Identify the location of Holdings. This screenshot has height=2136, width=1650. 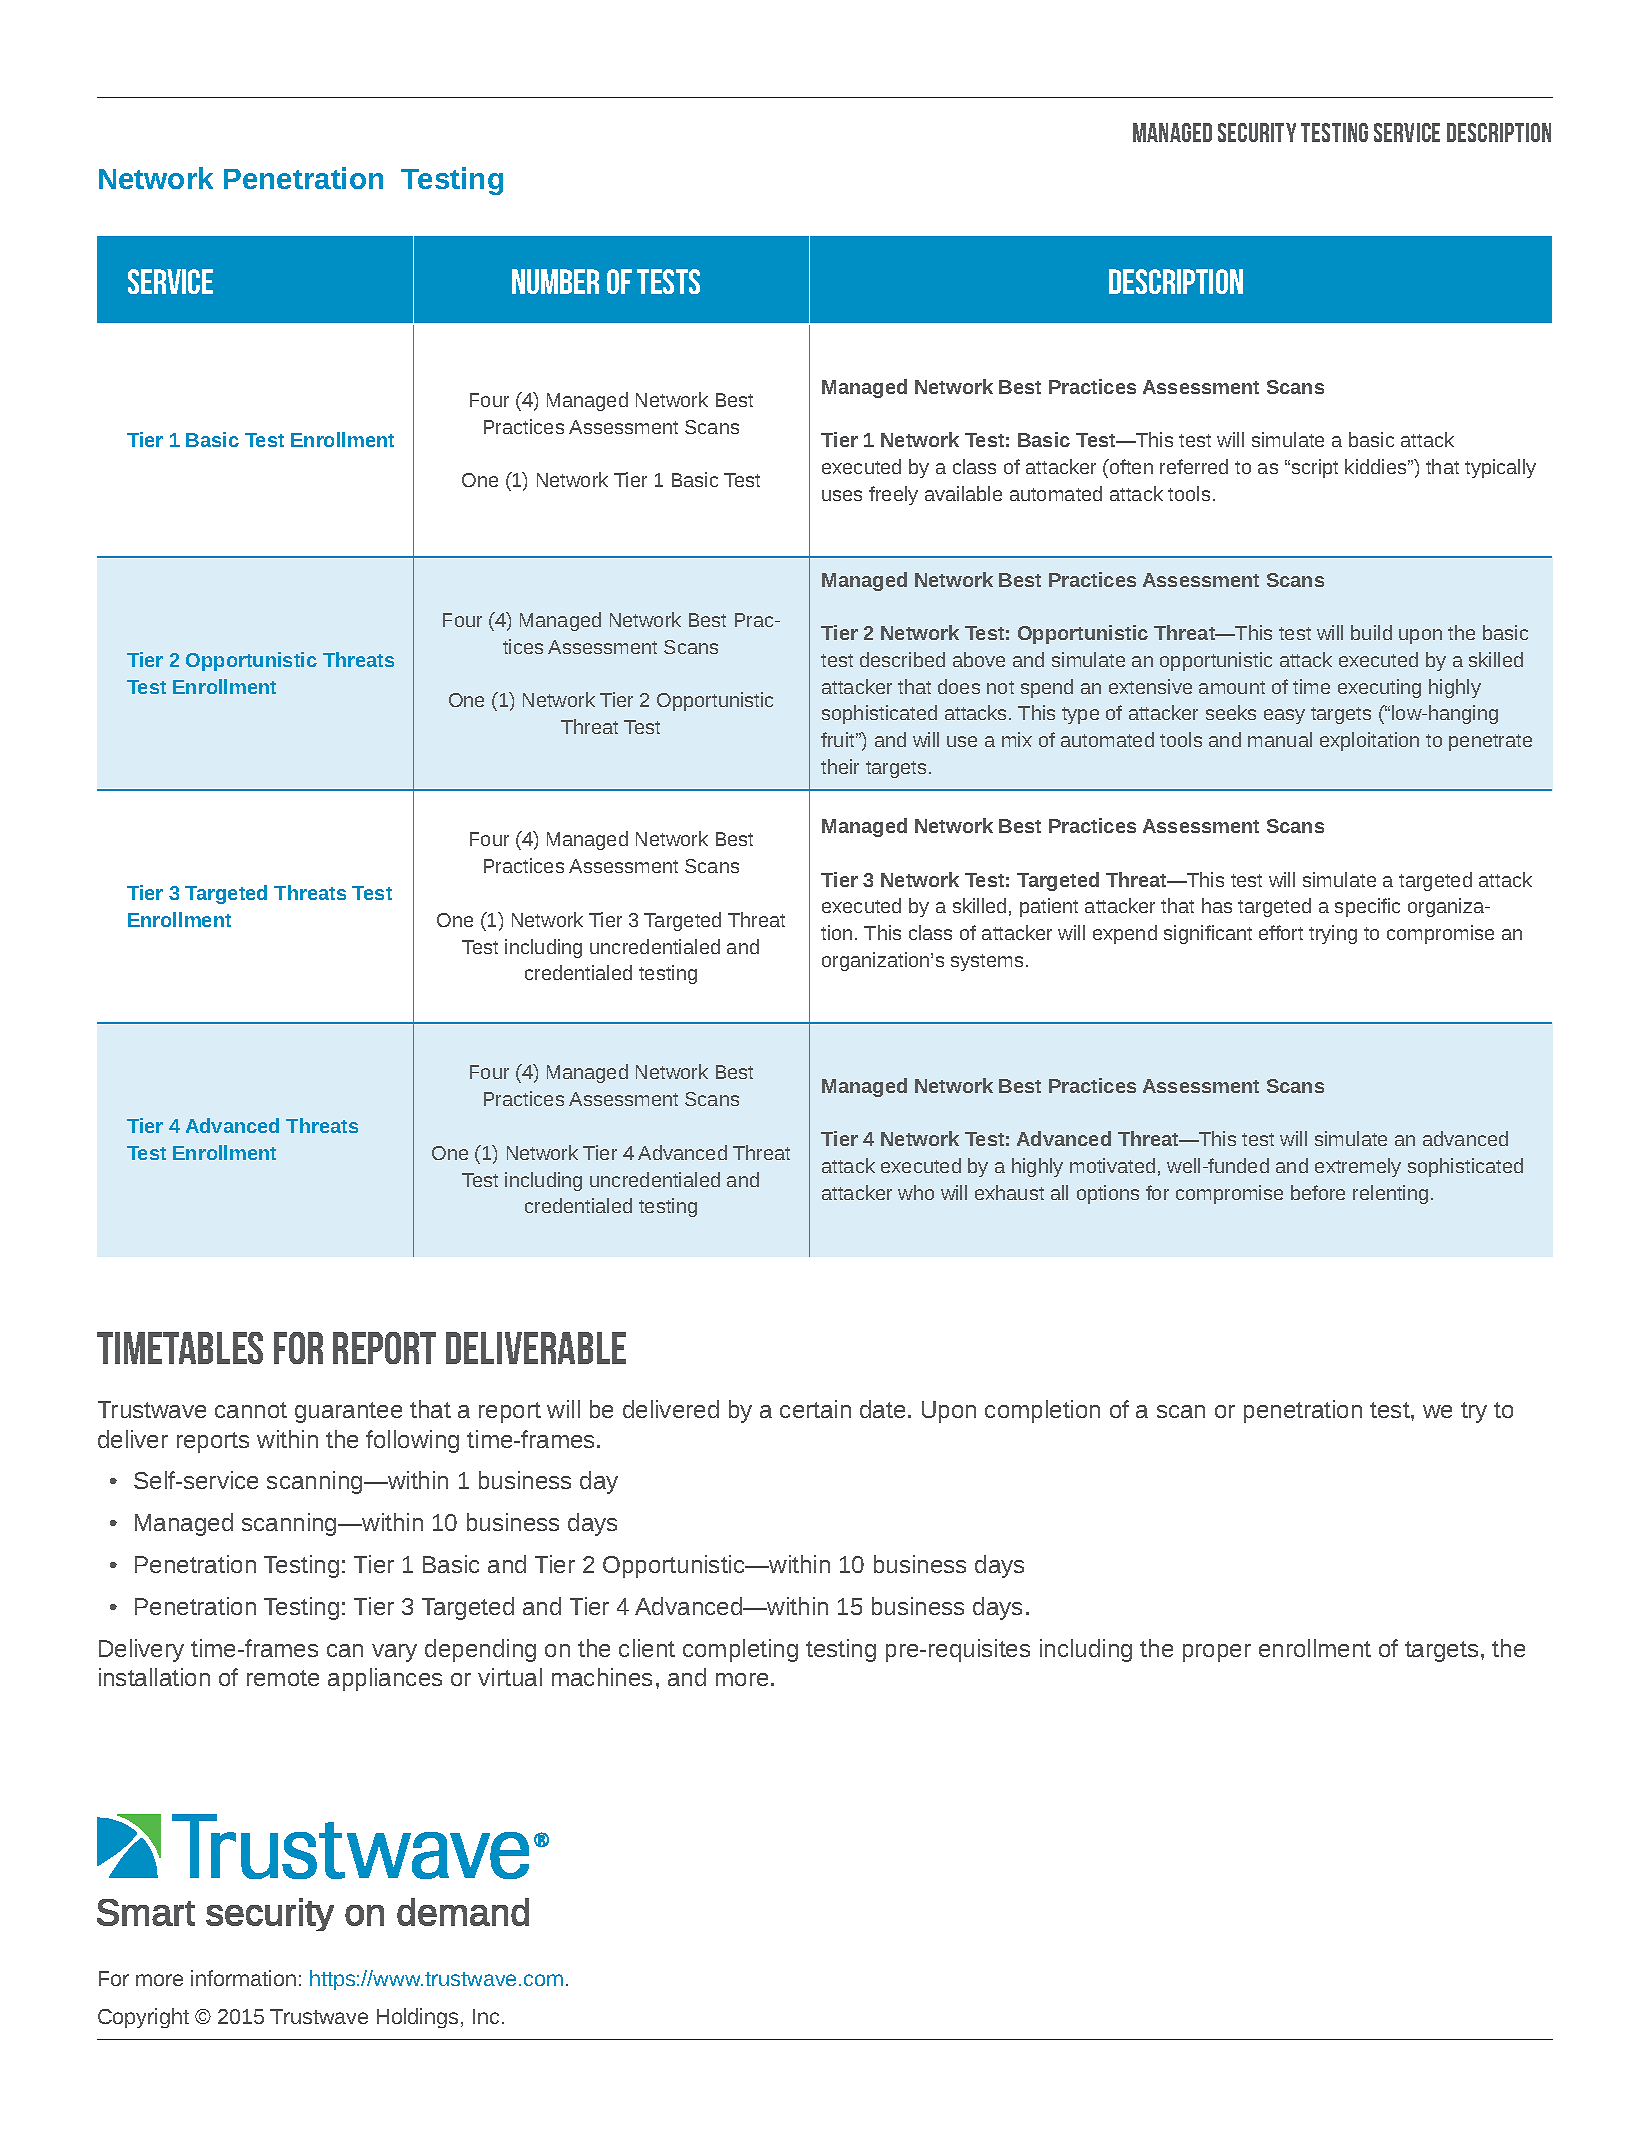
(417, 2018).
